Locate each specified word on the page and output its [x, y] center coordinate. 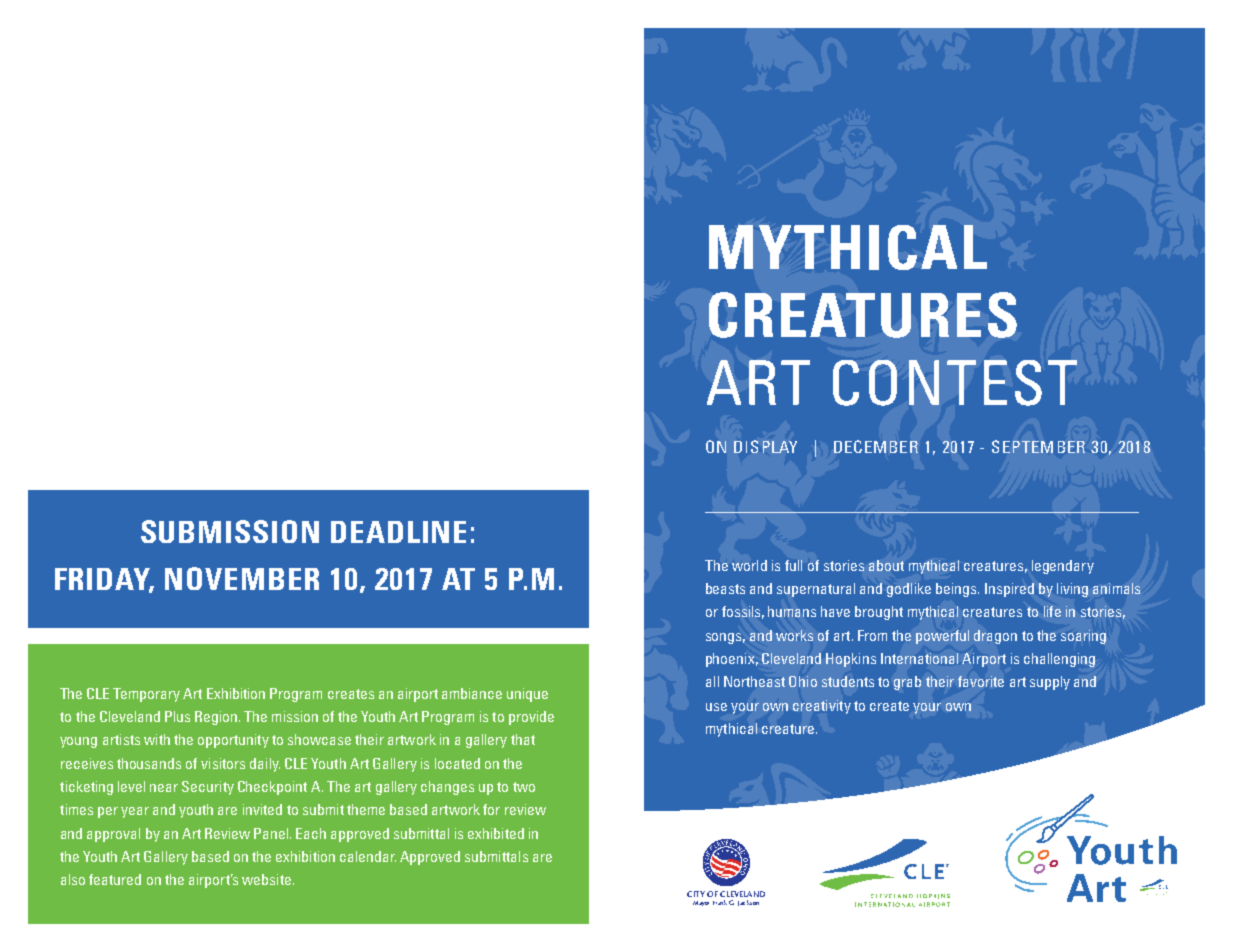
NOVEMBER [242, 578]
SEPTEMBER [1038, 446]
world [749, 565]
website [266, 879]
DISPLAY [765, 446]
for [491, 809]
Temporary [146, 695]
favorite [981, 681]
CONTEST [955, 383]
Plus [177, 716]
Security [208, 788]
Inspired [1009, 590]
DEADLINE [398, 532]
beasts [725, 588]
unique [527, 695]
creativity [822, 707]
